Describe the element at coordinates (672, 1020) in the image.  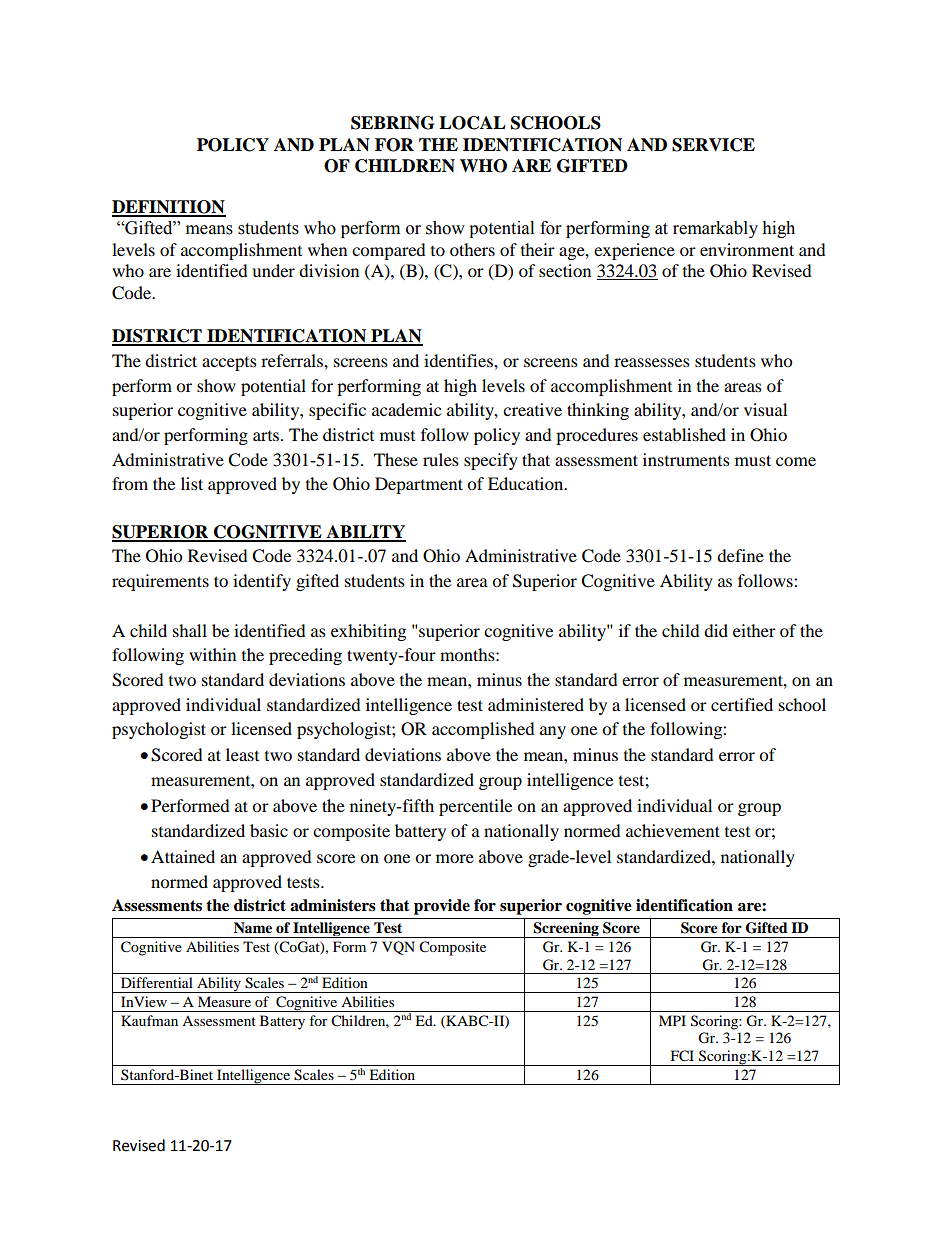
I see `MPI` at that location.
